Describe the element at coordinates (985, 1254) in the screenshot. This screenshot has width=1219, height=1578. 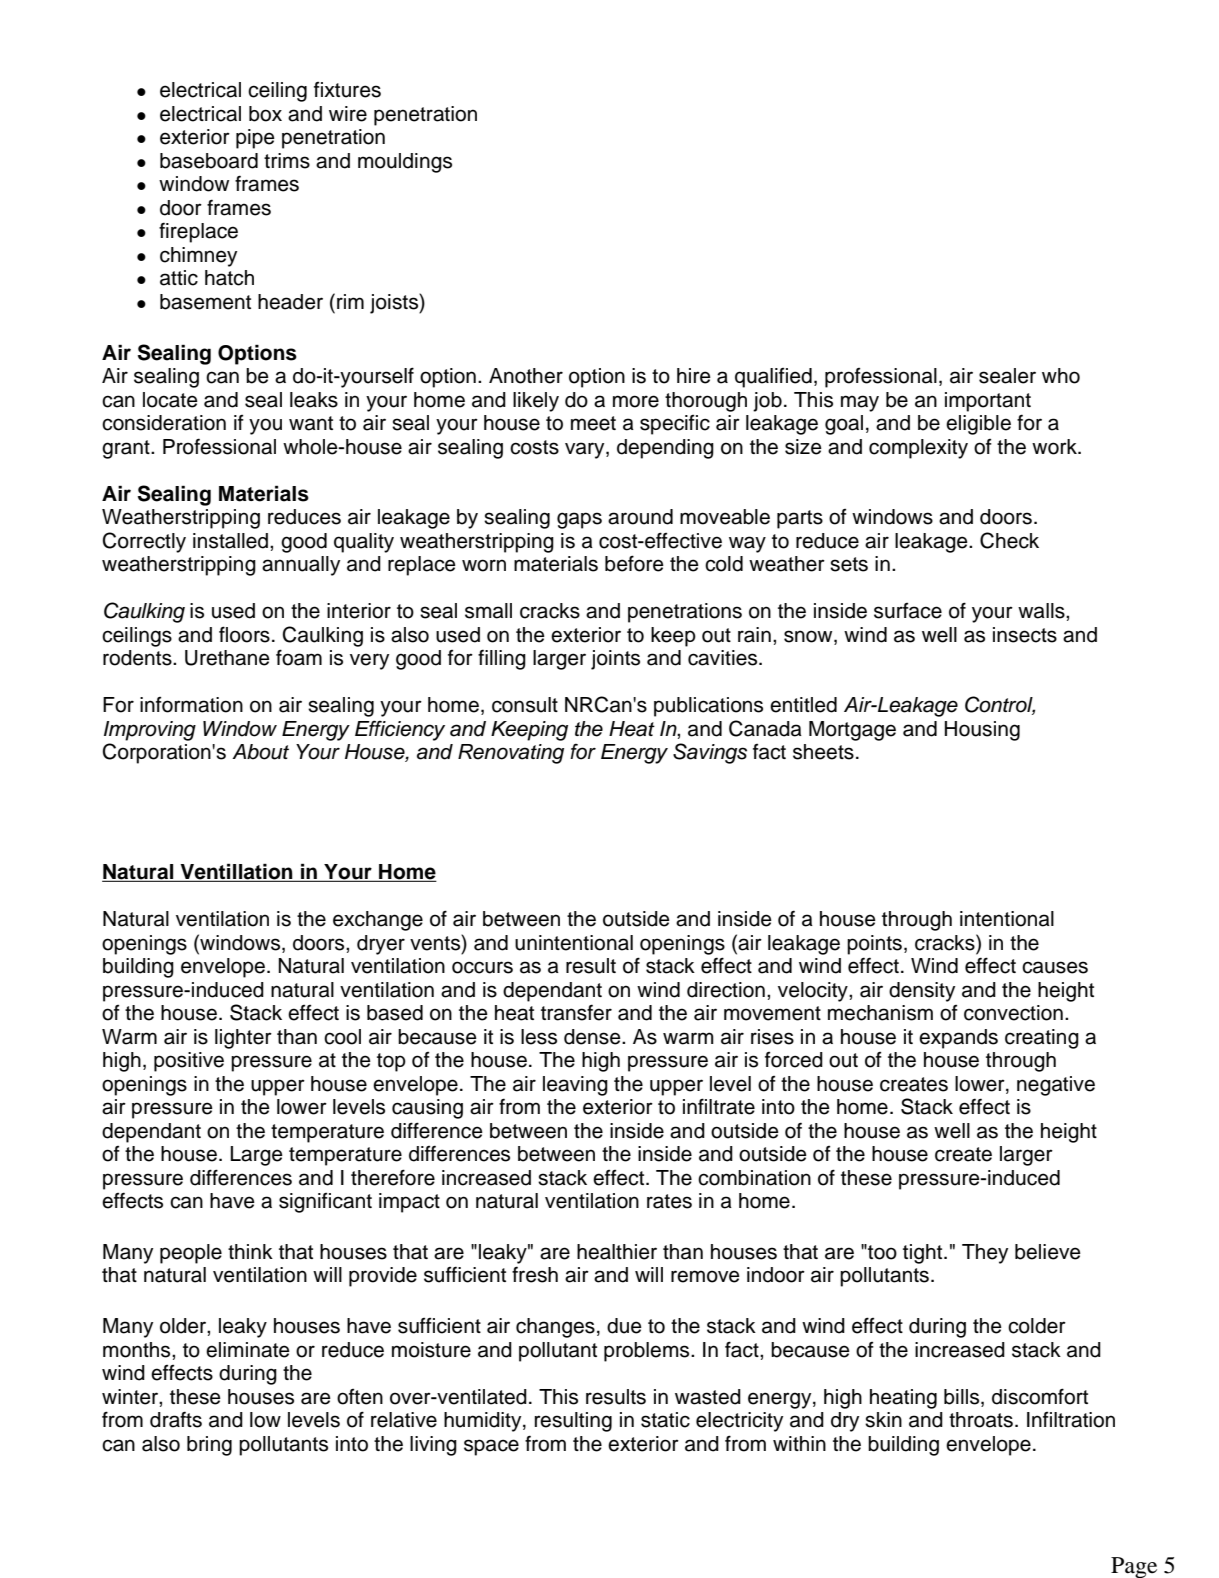
I see `They` at that location.
